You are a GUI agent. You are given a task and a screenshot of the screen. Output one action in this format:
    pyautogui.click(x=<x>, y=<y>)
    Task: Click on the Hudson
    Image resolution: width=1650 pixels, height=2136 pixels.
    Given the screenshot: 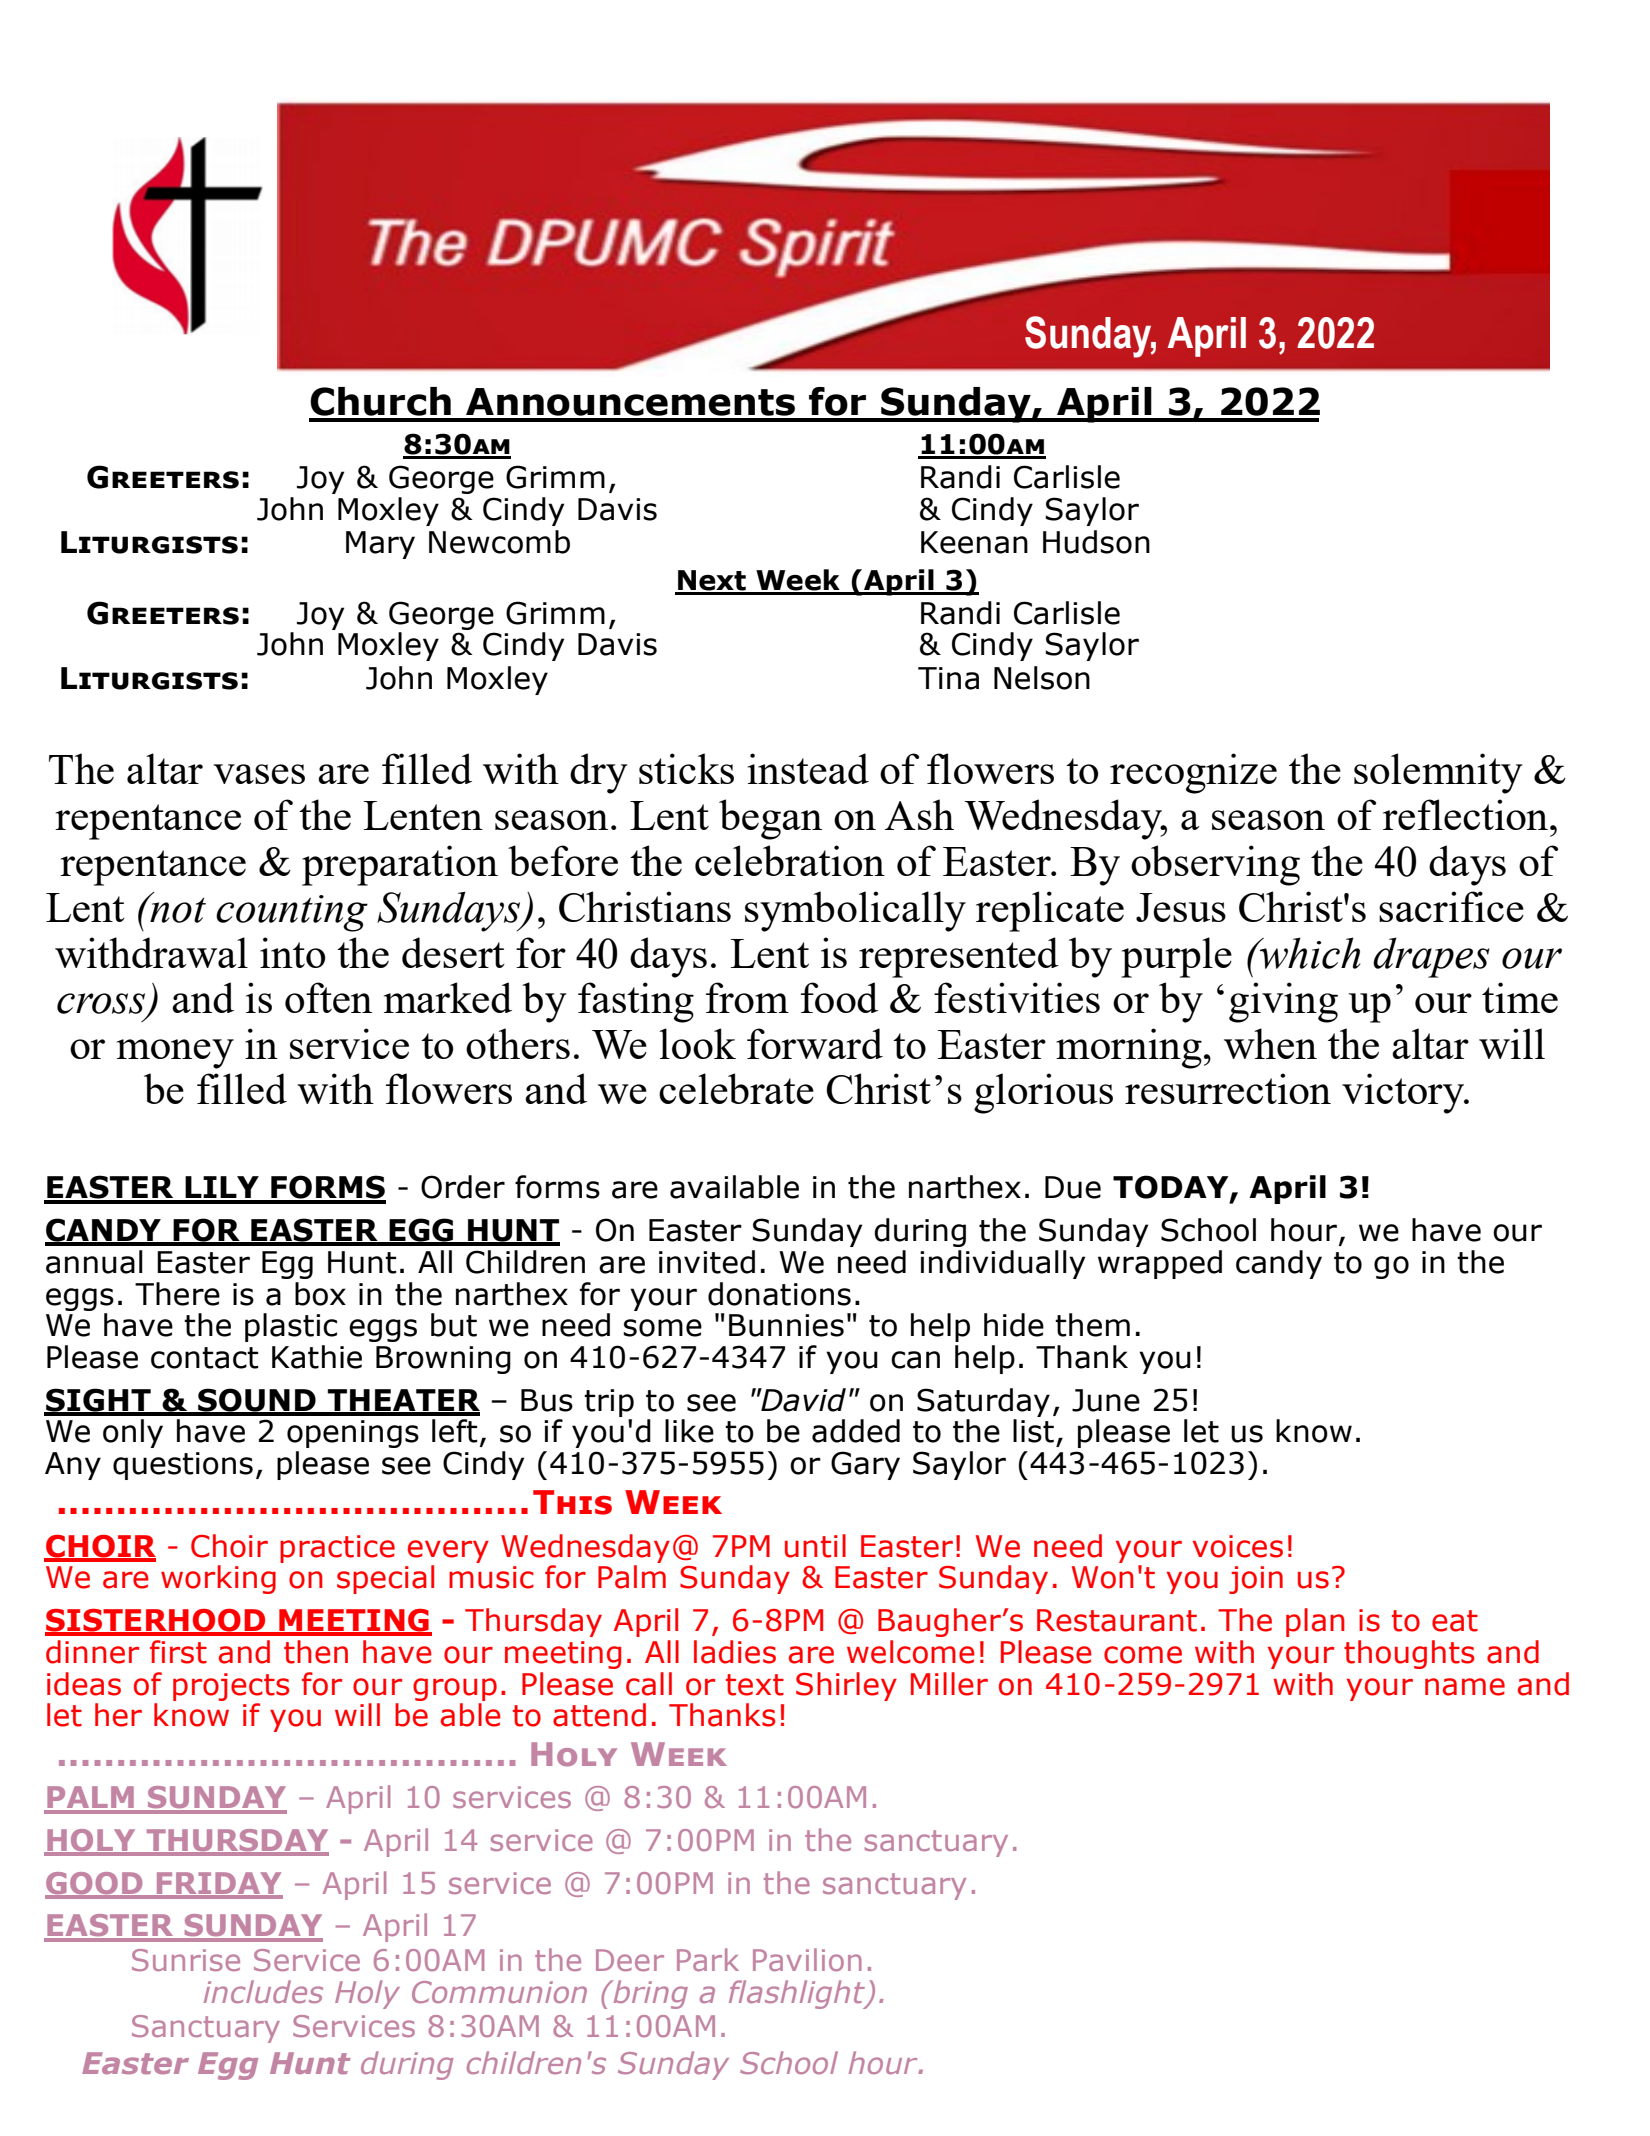 What is the action you would take?
    pyautogui.click(x=1096, y=542)
